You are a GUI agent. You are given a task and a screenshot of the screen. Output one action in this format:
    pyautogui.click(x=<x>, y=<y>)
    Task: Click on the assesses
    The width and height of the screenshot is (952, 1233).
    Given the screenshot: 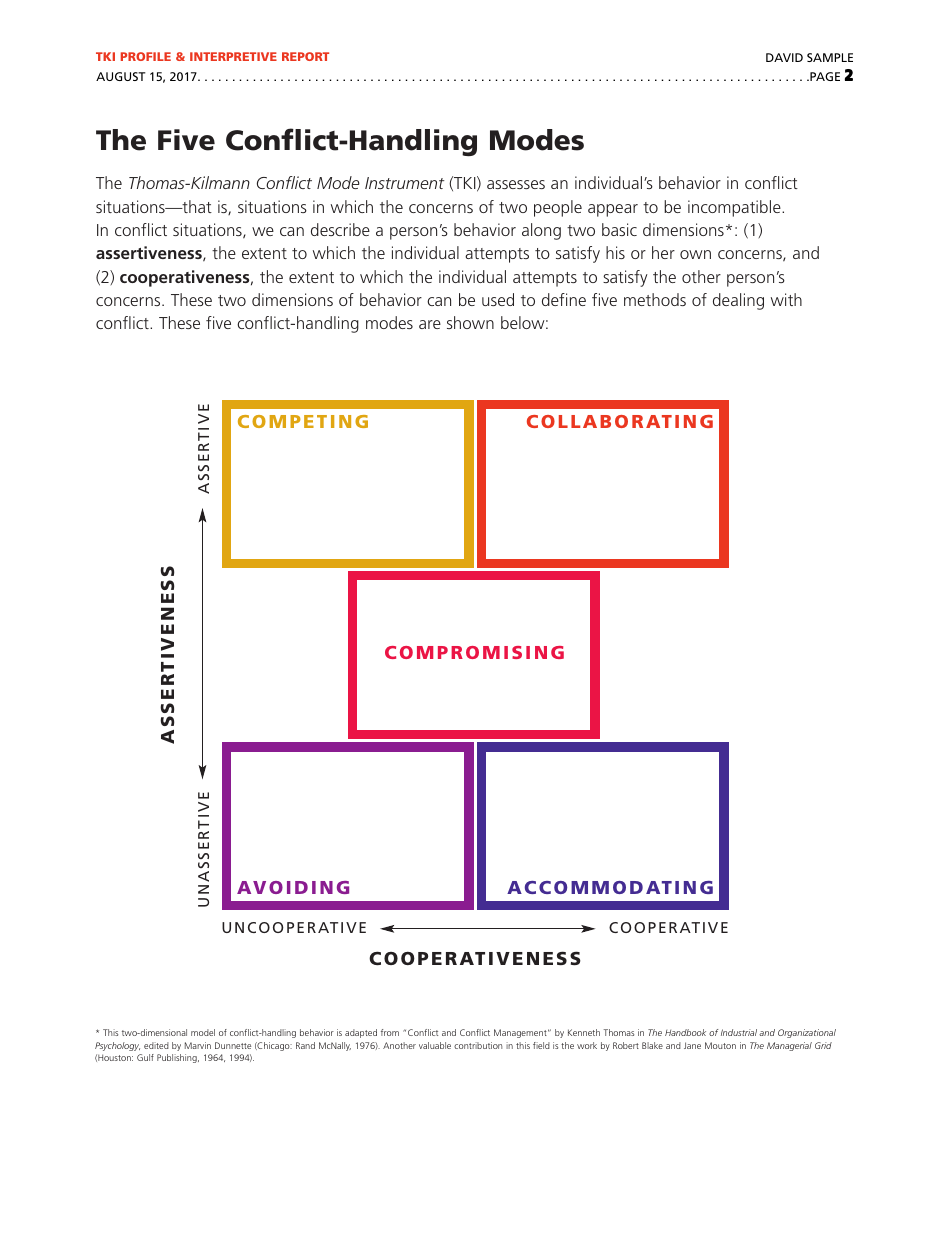 What is the action you would take?
    pyautogui.click(x=516, y=184)
